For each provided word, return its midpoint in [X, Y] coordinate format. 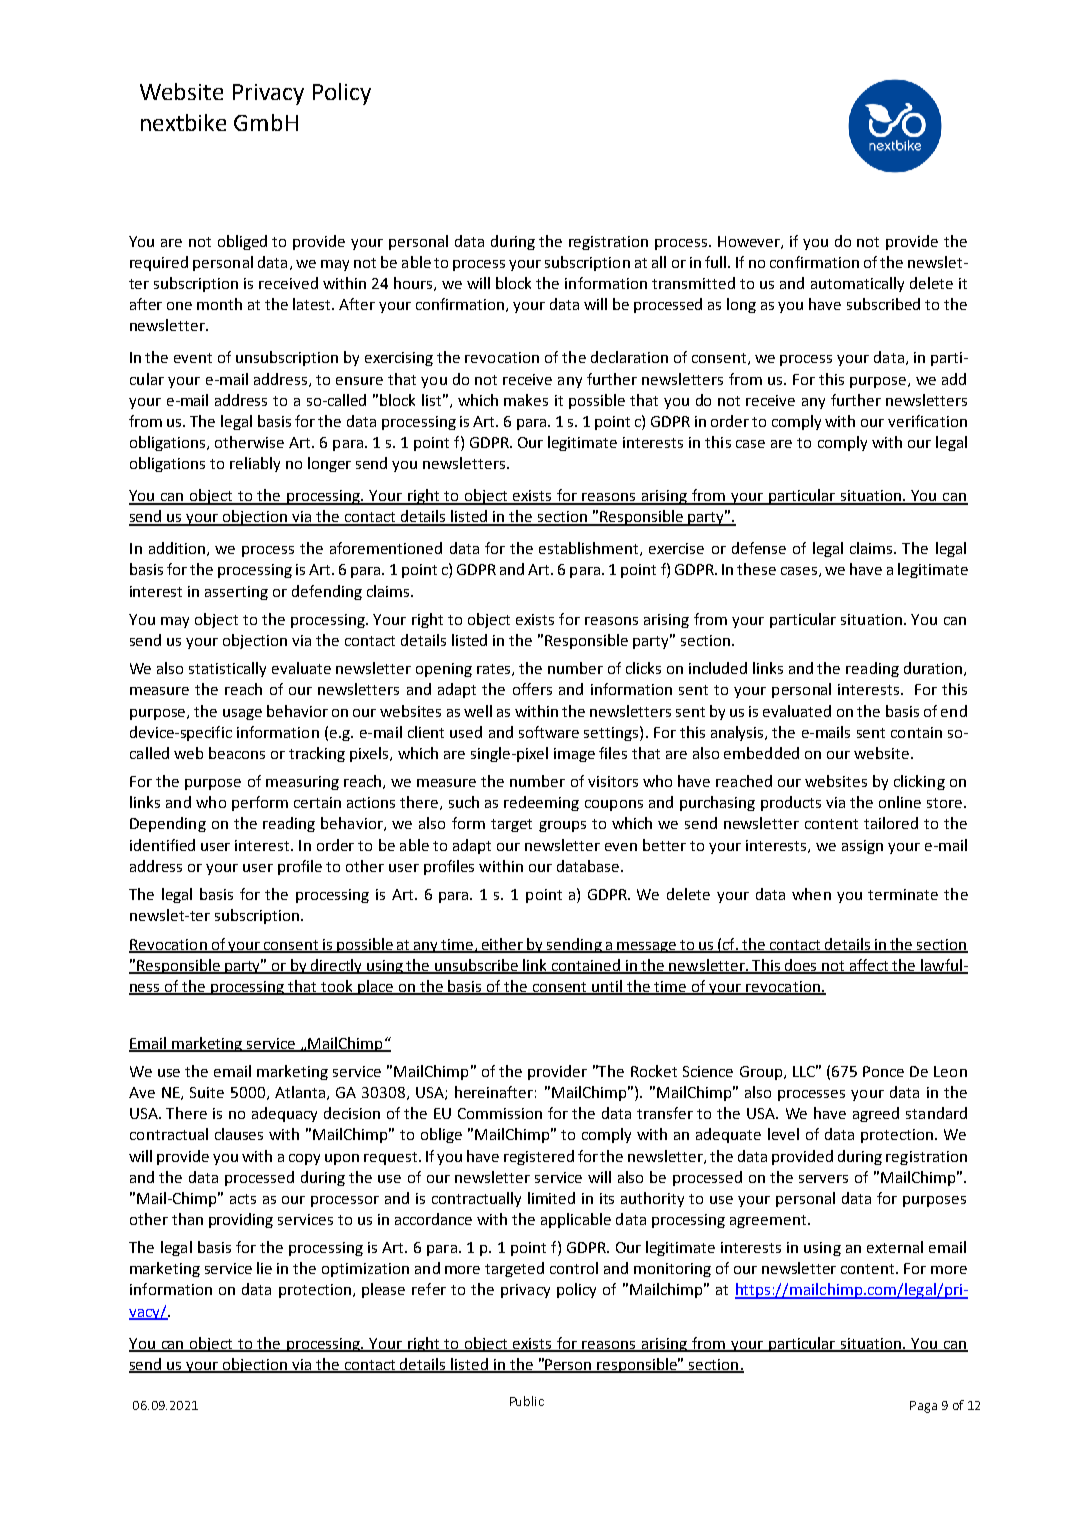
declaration [629, 357]
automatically [857, 284]
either [503, 945]
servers [823, 1179]
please [383, 1290]
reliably [255, 464]
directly [337, 966]
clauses [239, 1134]
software [549, 732]
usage [242, 714]
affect [869, 966]
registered [539, 1157]
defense [759, 548]
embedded [761, 753]
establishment [590, 549]
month [219, 304]
